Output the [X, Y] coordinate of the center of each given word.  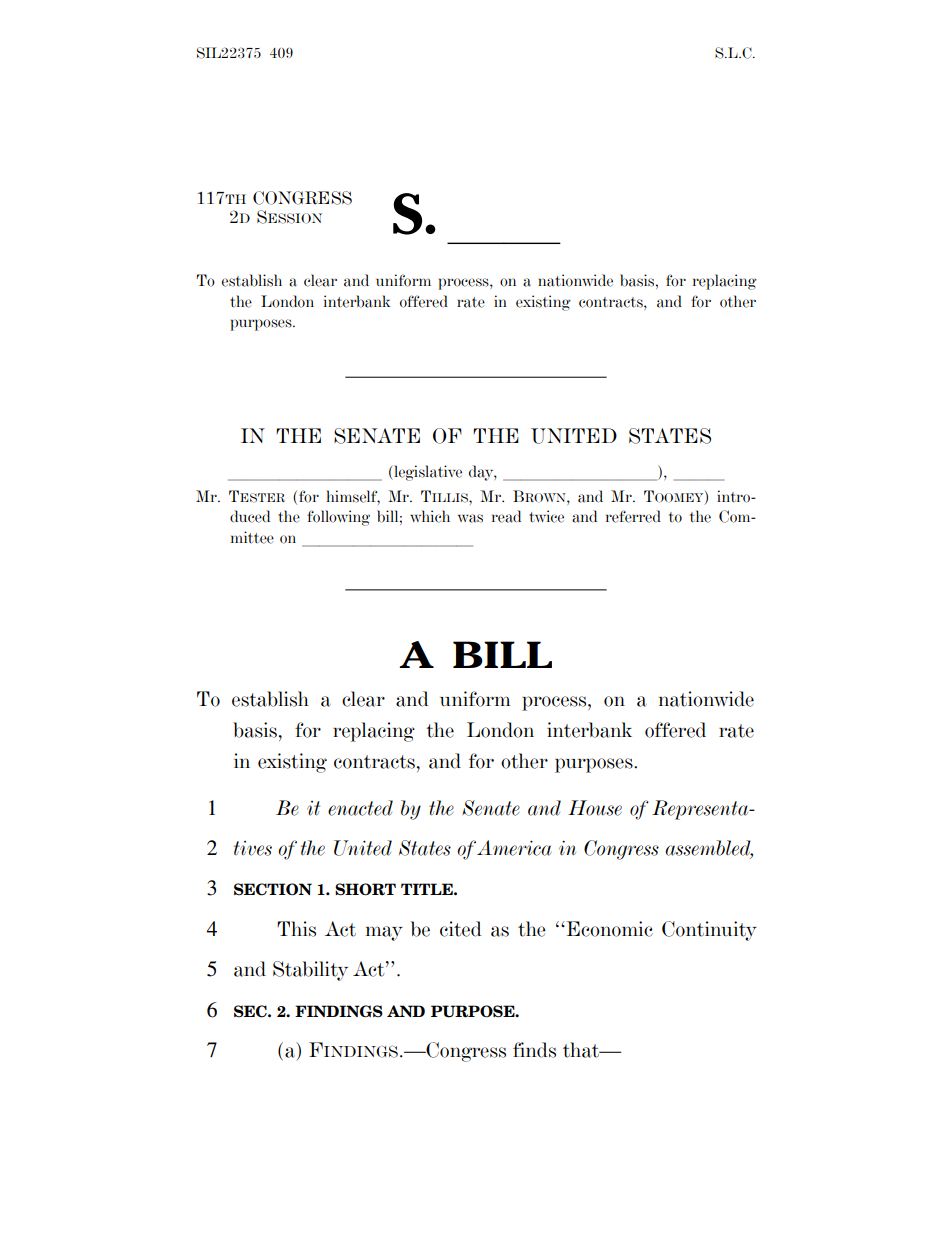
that [582, 1050]
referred [633, 516]
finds [534, 1050]
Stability [310, 971]
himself [353, 497]
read [506, 516]
